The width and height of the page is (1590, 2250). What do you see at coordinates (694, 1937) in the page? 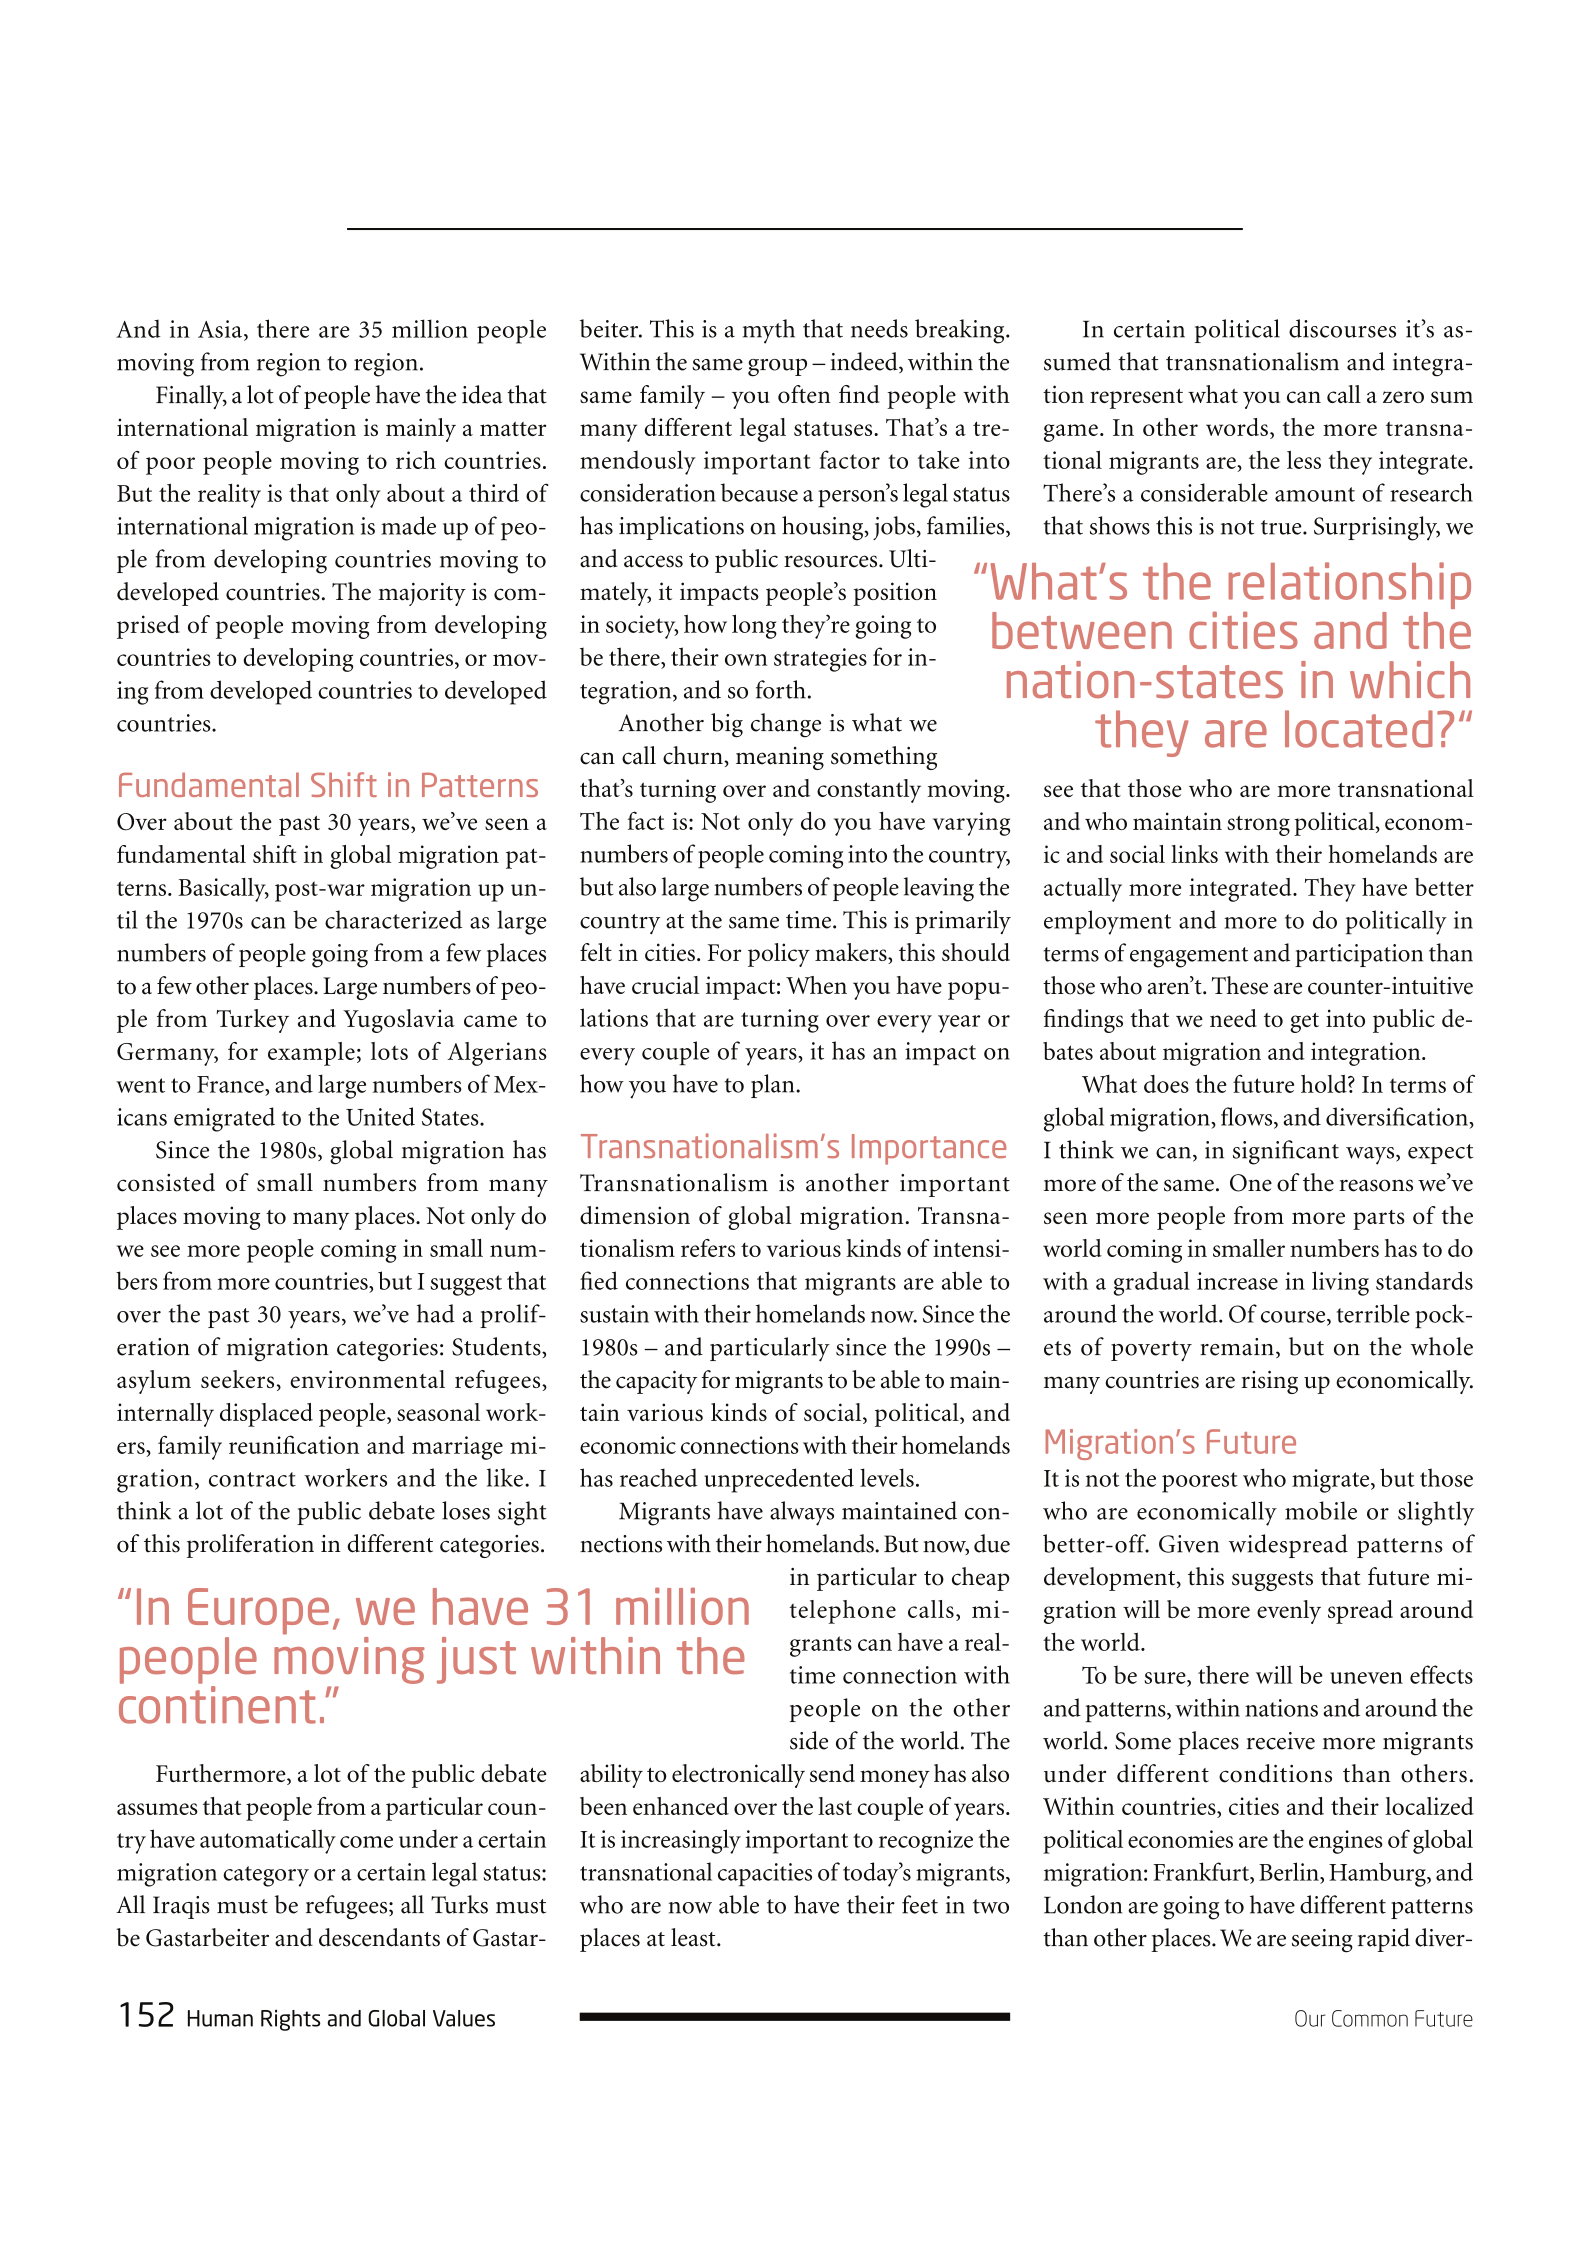
I see `least` at bounding box center [694, 1937].
